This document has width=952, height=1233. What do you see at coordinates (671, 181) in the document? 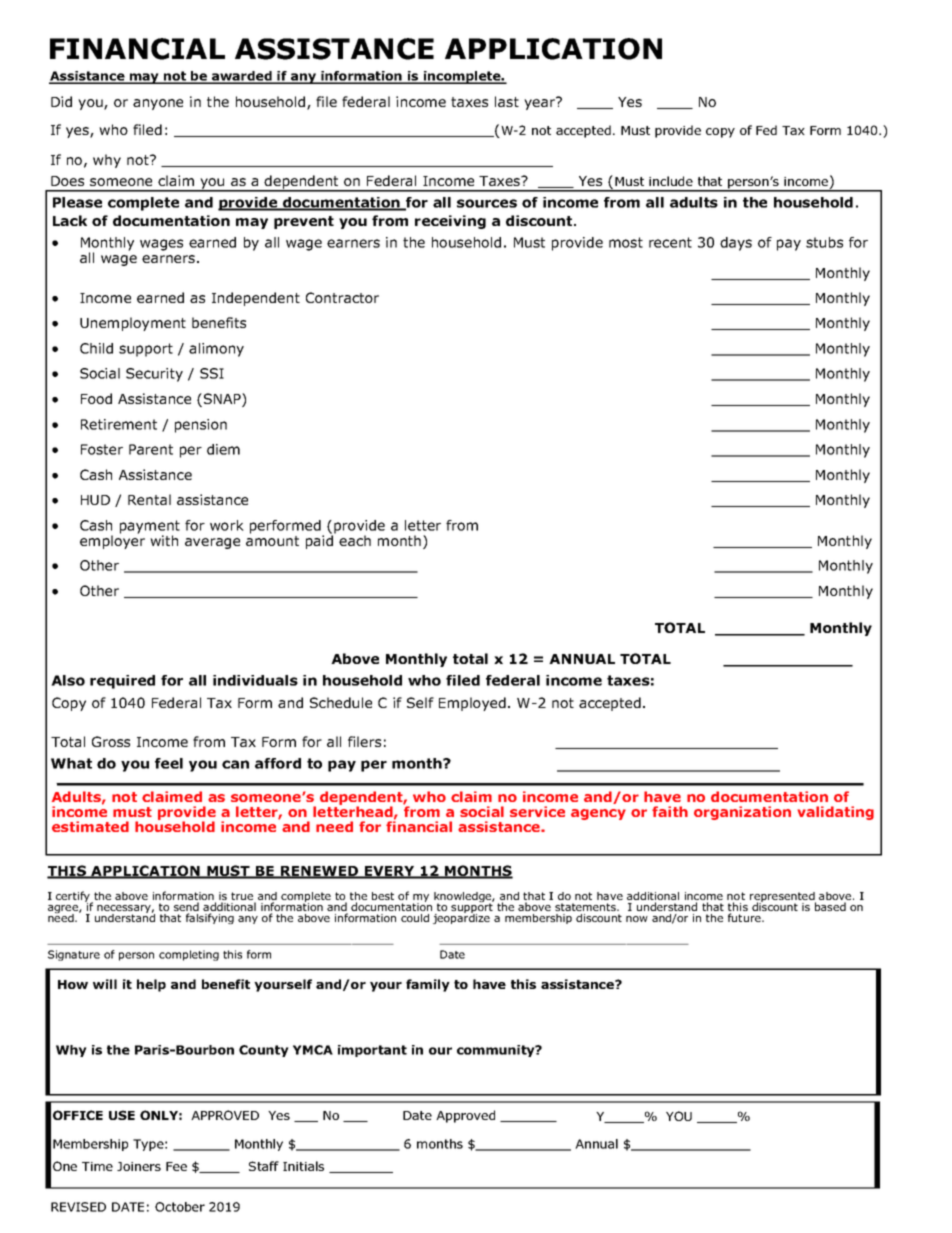
I see `include` at bounding box center [671, 181].
